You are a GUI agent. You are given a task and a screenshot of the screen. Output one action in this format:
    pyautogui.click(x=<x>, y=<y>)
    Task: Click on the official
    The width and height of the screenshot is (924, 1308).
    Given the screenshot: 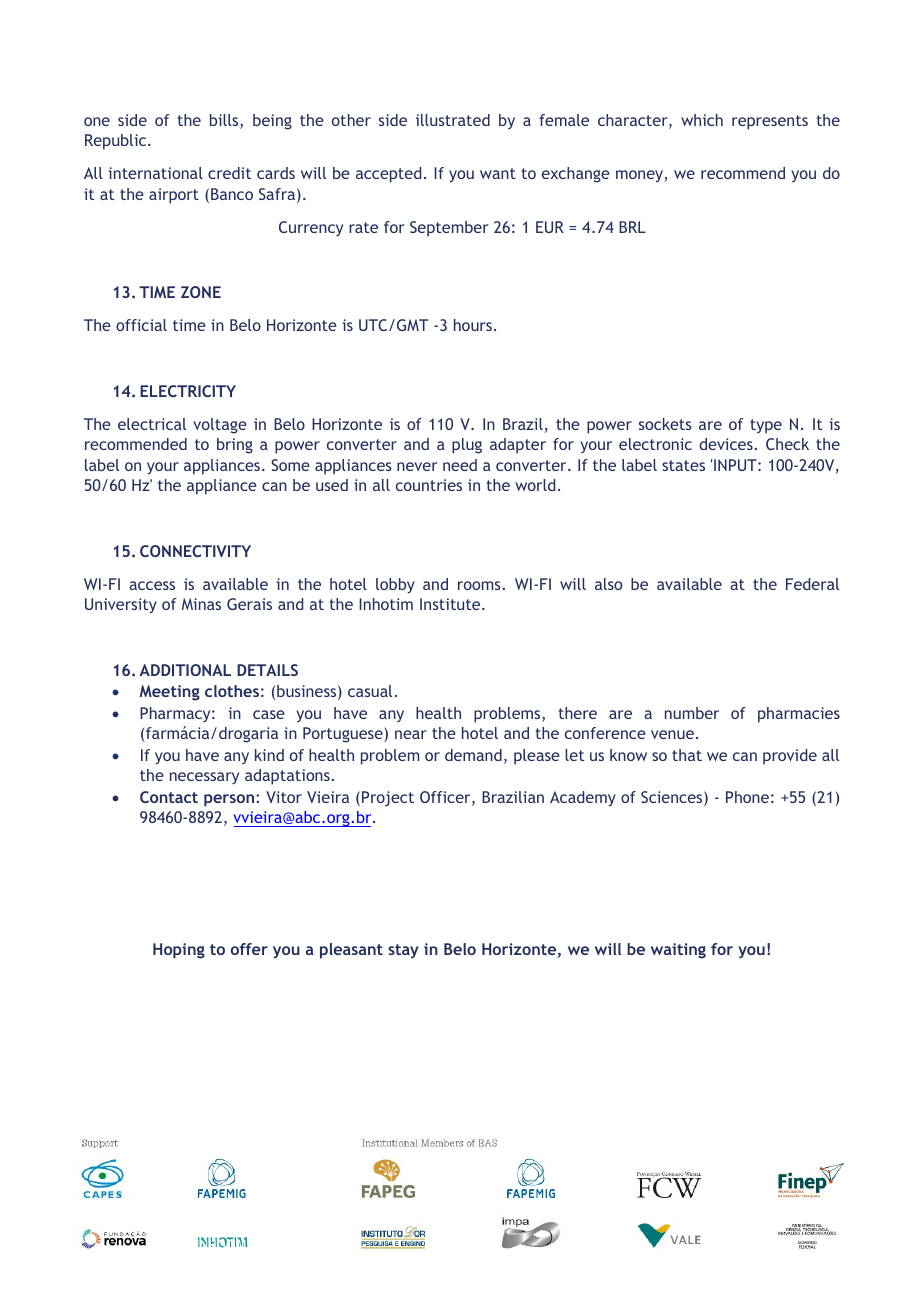 What is the action you would take?
    pyautogui.click(x=141, y=325)
